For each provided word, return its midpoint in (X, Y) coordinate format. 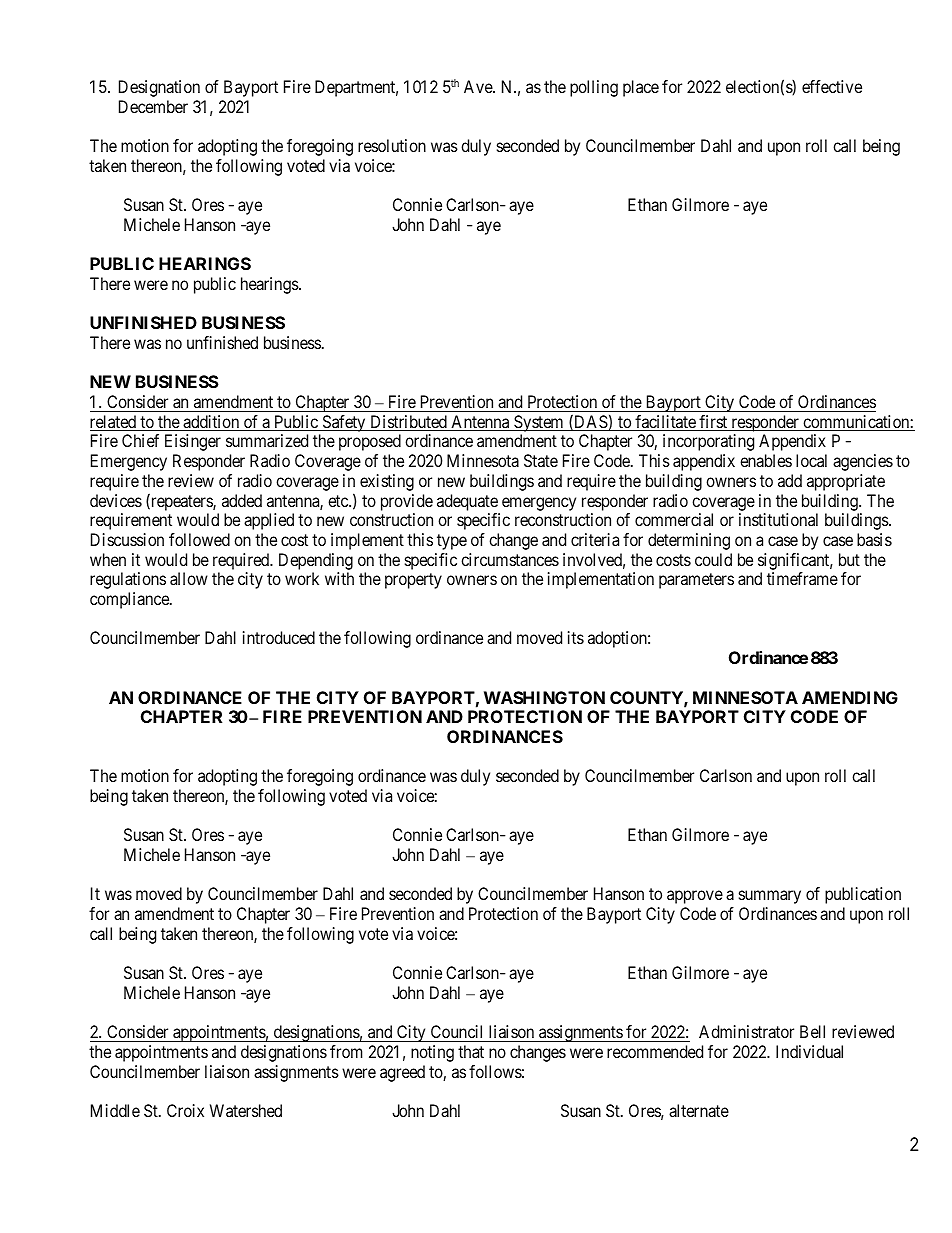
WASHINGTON (544, 697)
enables (766, 460)
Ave (479, 86)
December (153, 106)
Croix (185, 1110)
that (471, 1051)
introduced (279, 637)
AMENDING (850, 697)
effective (832, 86)
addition (211, 423)
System (539, 423)
